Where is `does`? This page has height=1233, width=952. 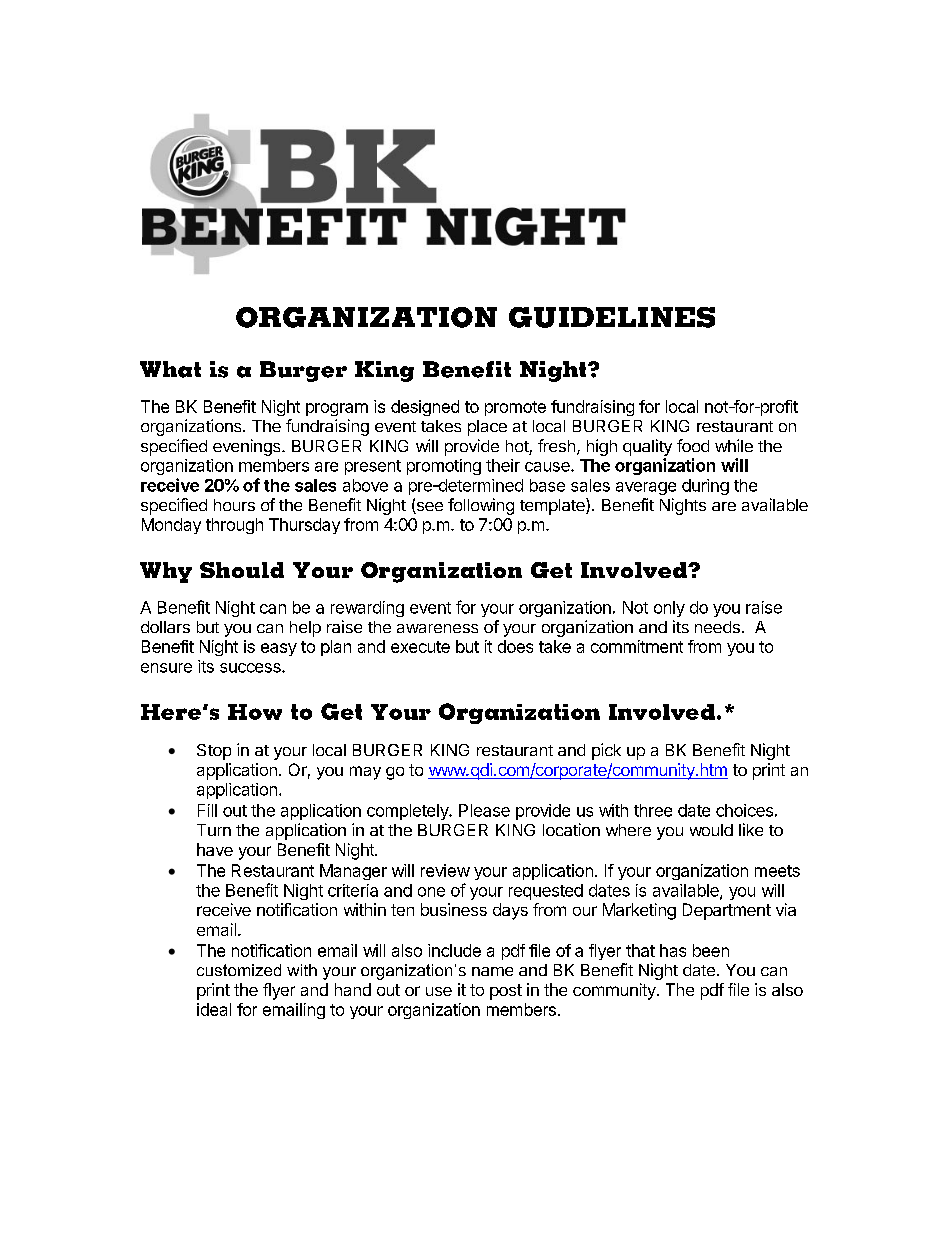
does is located at coordinates (515, 646).
